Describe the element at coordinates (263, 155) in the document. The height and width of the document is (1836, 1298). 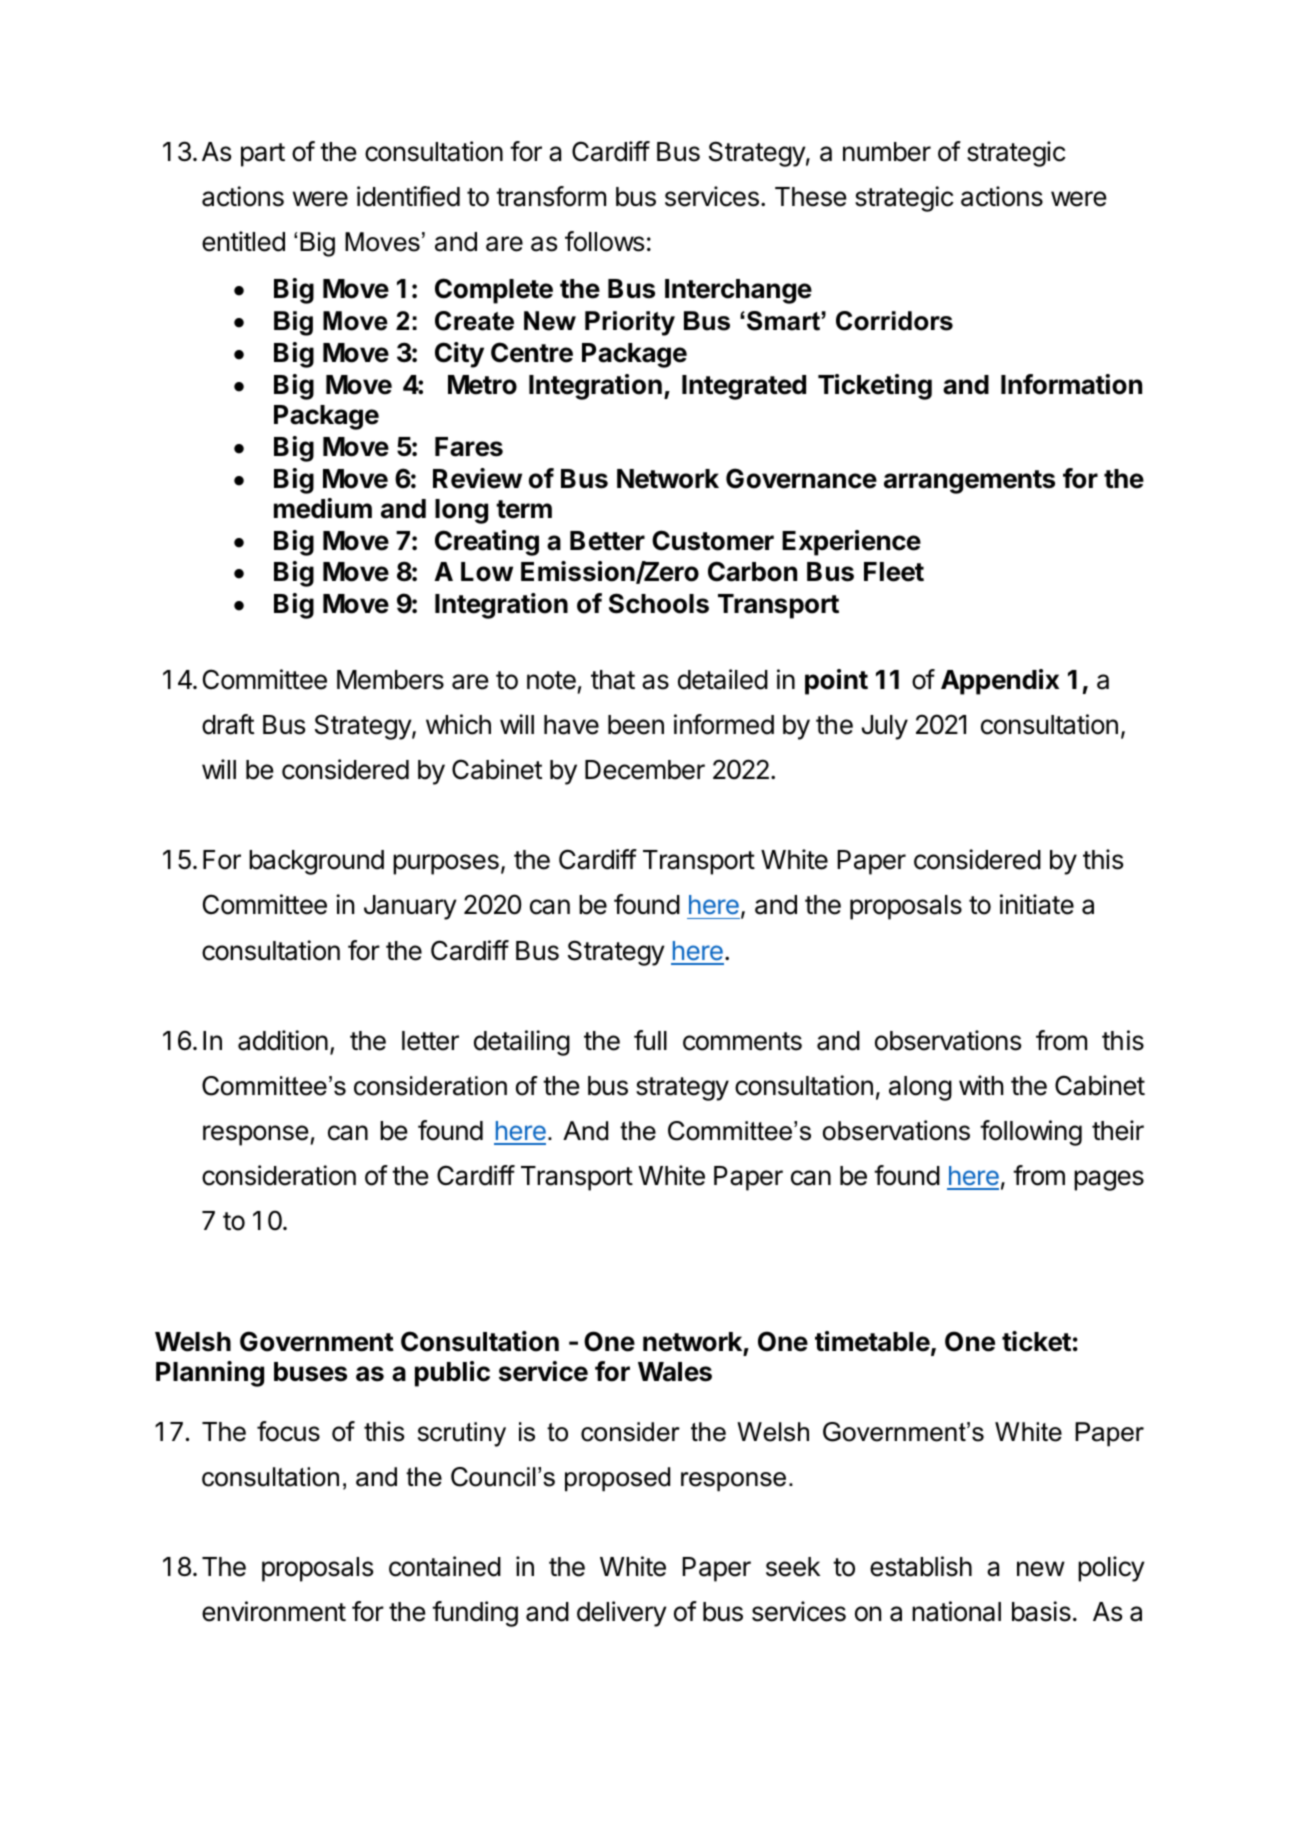
I see `part` at that location.
